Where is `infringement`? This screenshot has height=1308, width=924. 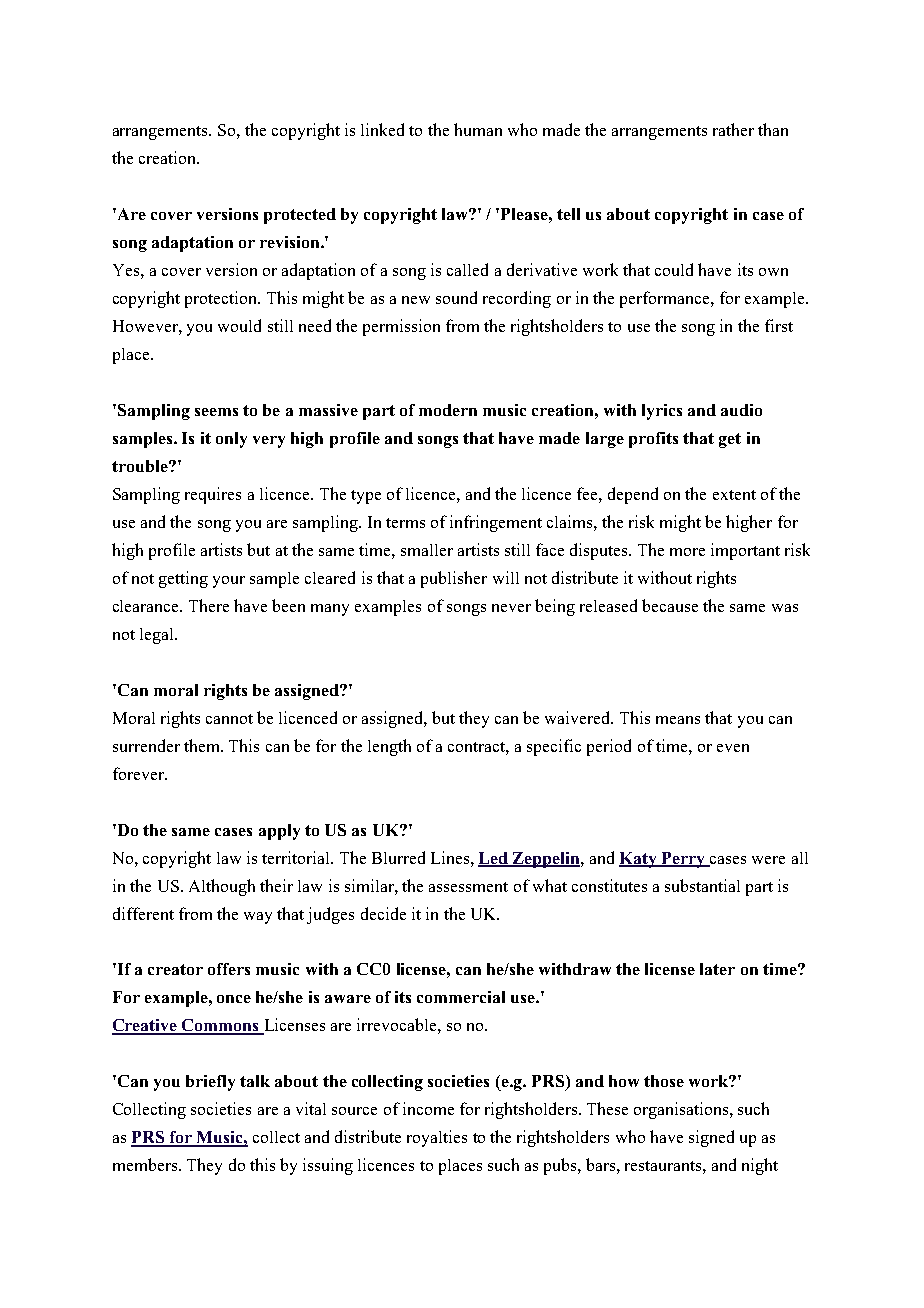
infringement is located at coordinates (496, 523).
